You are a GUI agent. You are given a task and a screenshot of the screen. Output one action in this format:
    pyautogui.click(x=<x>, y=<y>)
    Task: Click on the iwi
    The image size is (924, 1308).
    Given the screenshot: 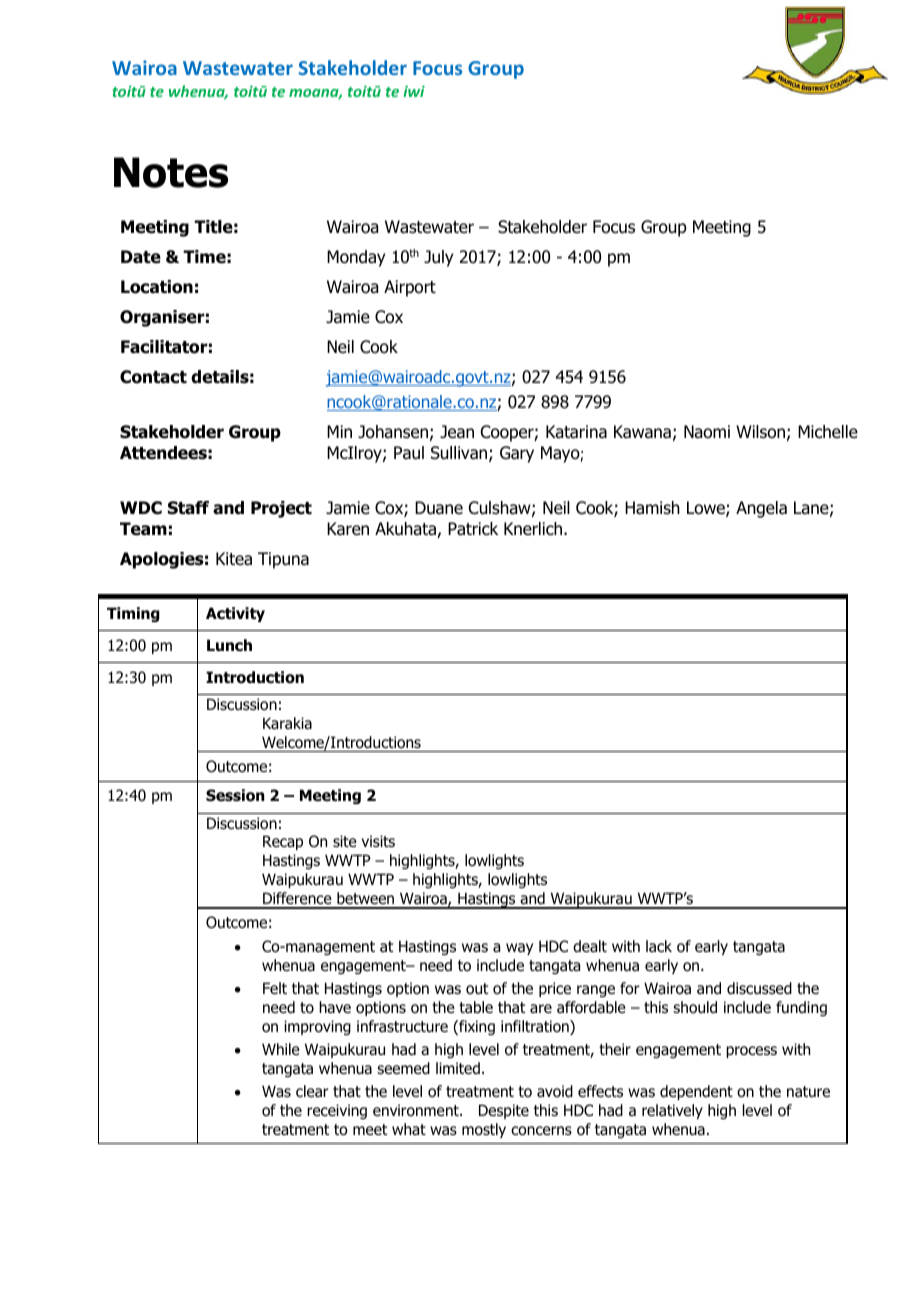 What is the action you would take?
    pyautogui.click(x=414, y=91)
